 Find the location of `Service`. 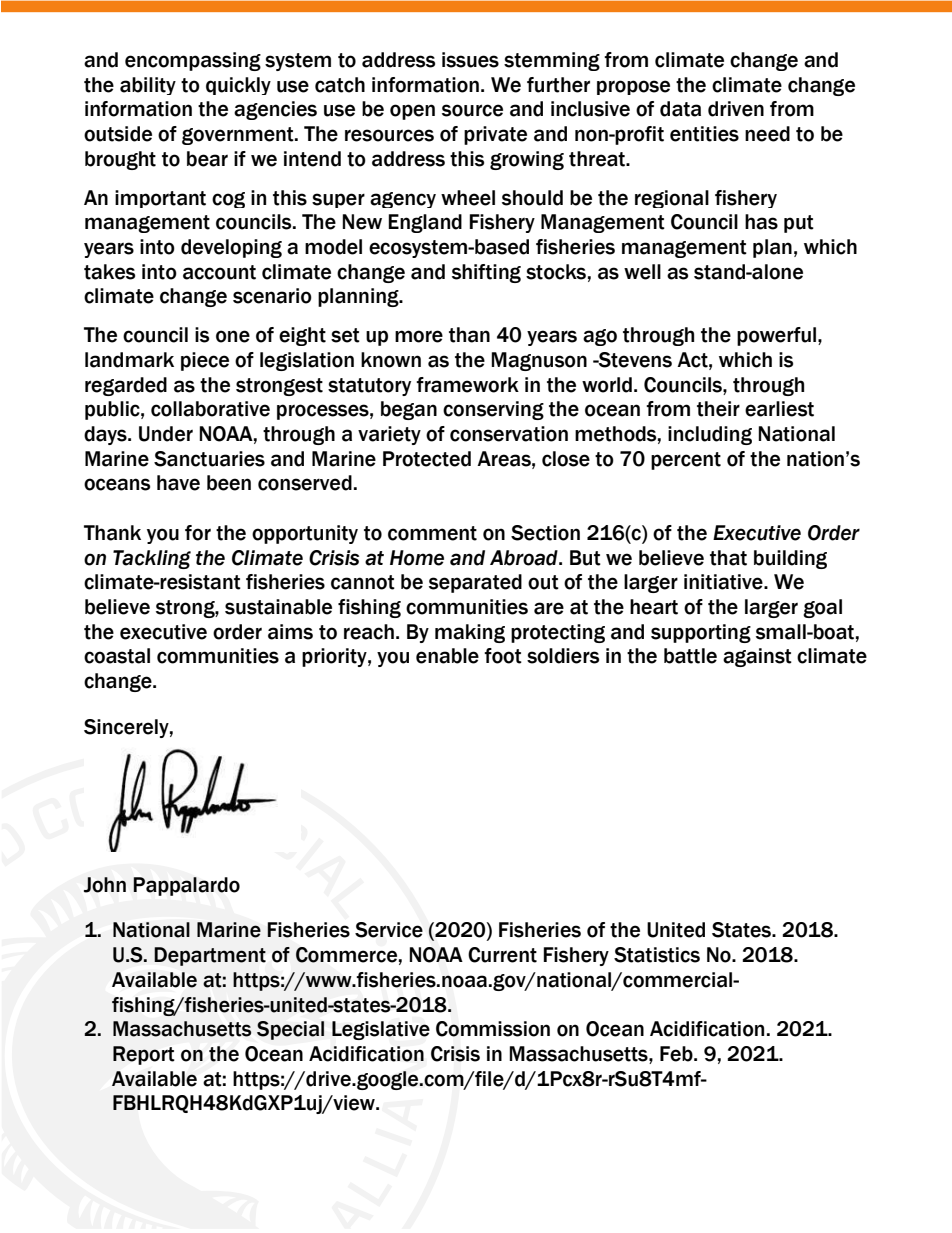

Service is located at coordinates (389, 930).
